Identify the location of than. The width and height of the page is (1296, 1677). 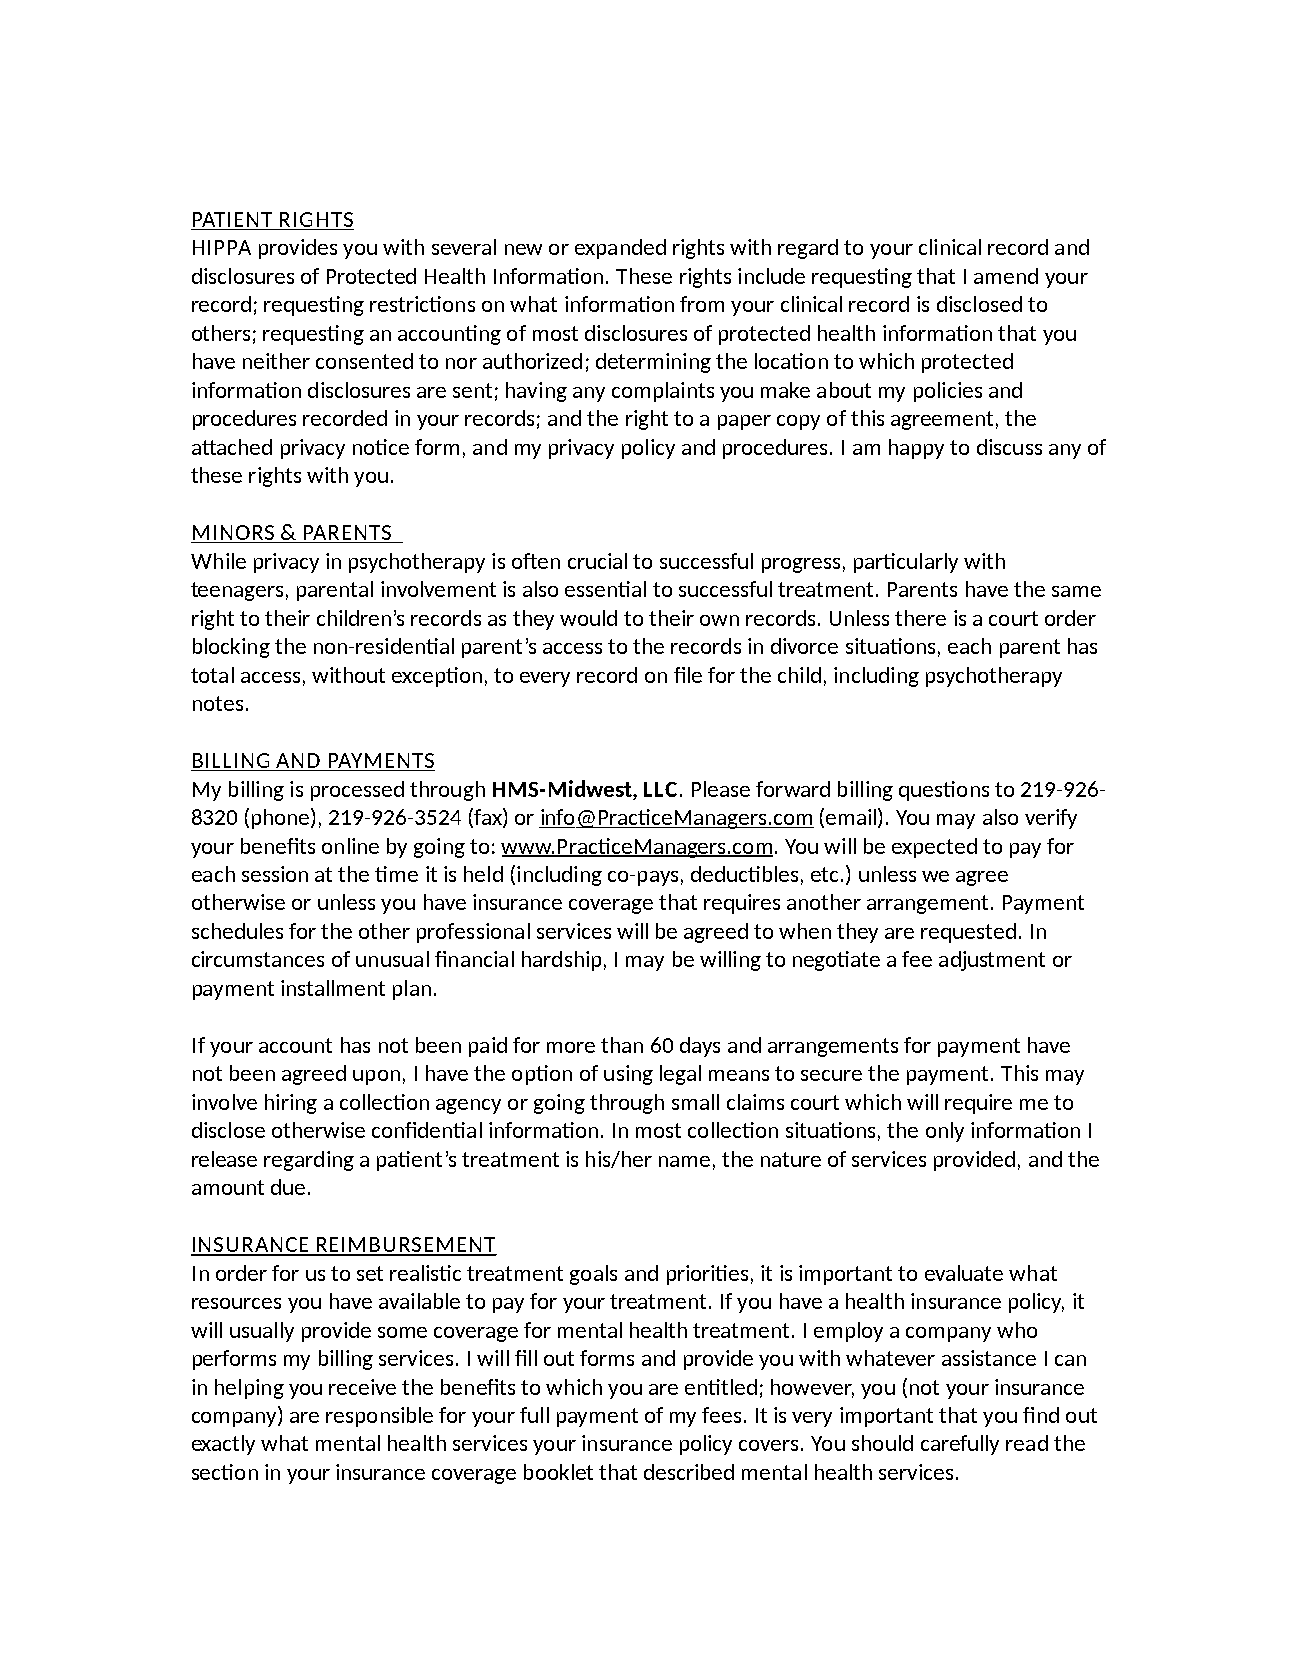
(622, 1045).
